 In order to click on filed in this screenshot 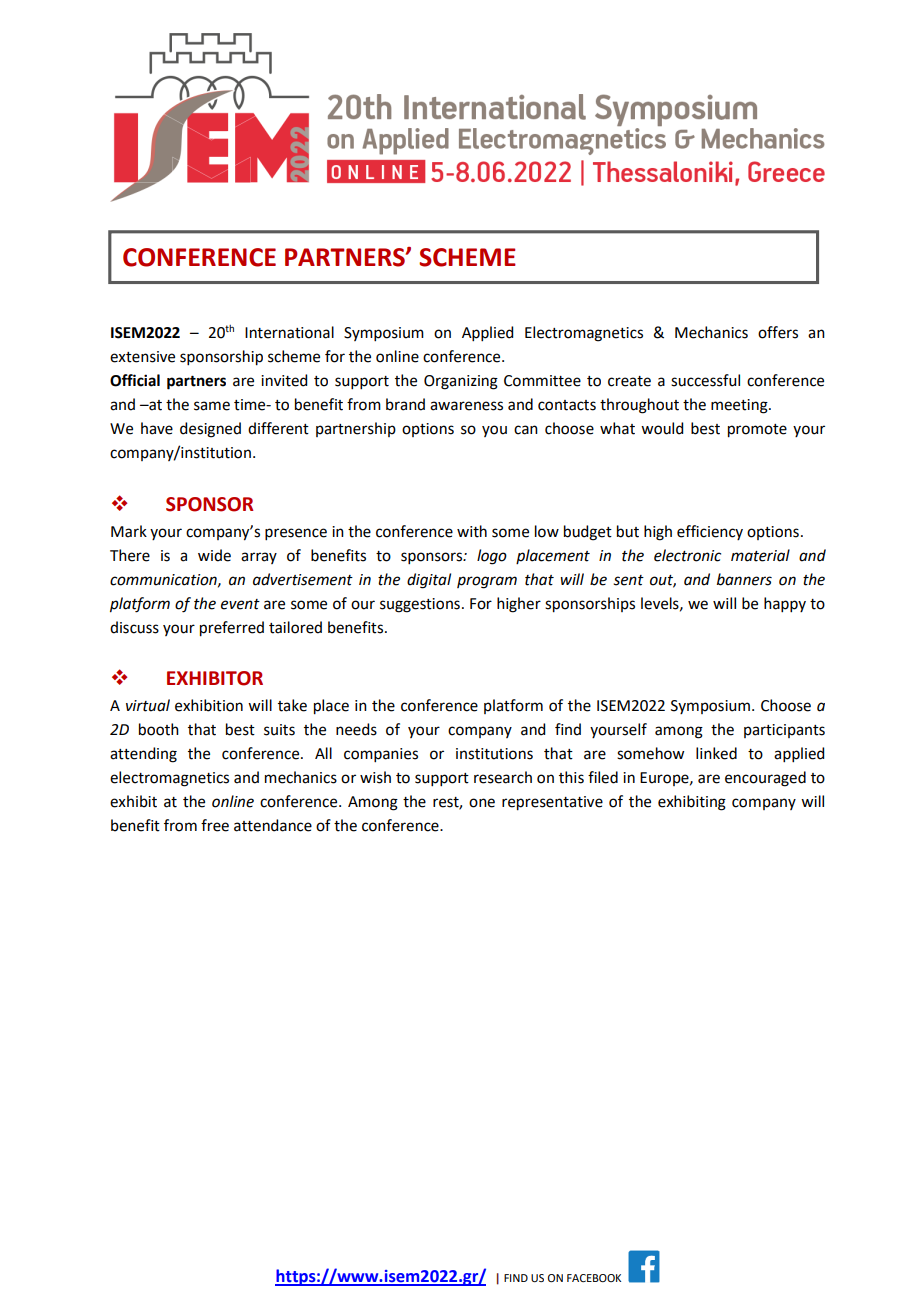, I will do `click(603, 777)`.
